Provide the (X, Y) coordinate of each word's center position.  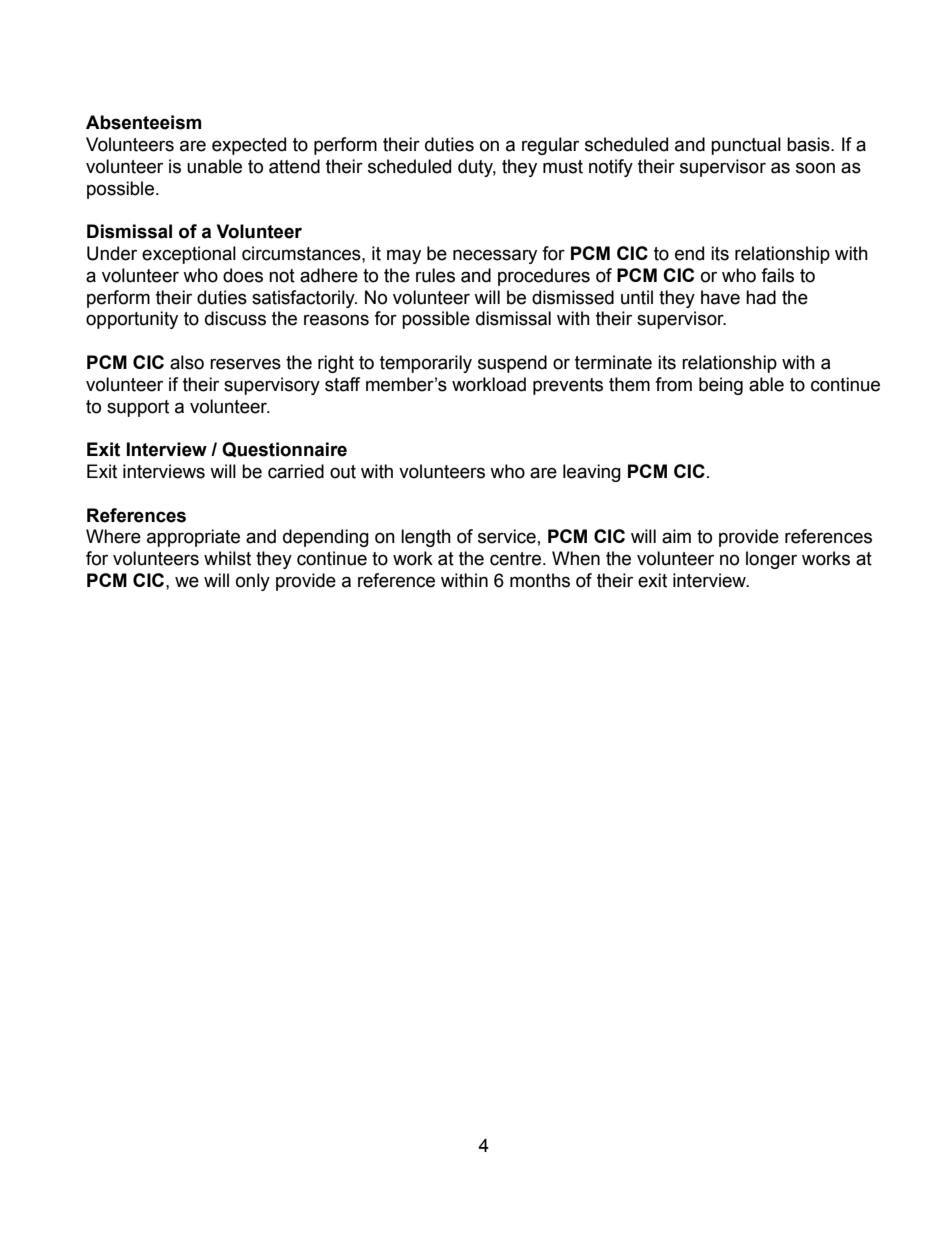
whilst (227, 558)
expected (249, 146)
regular (550, 146)
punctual (746, 146)
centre (515, 559)
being (721, 386)
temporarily (426, 364)
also (187, 362)
